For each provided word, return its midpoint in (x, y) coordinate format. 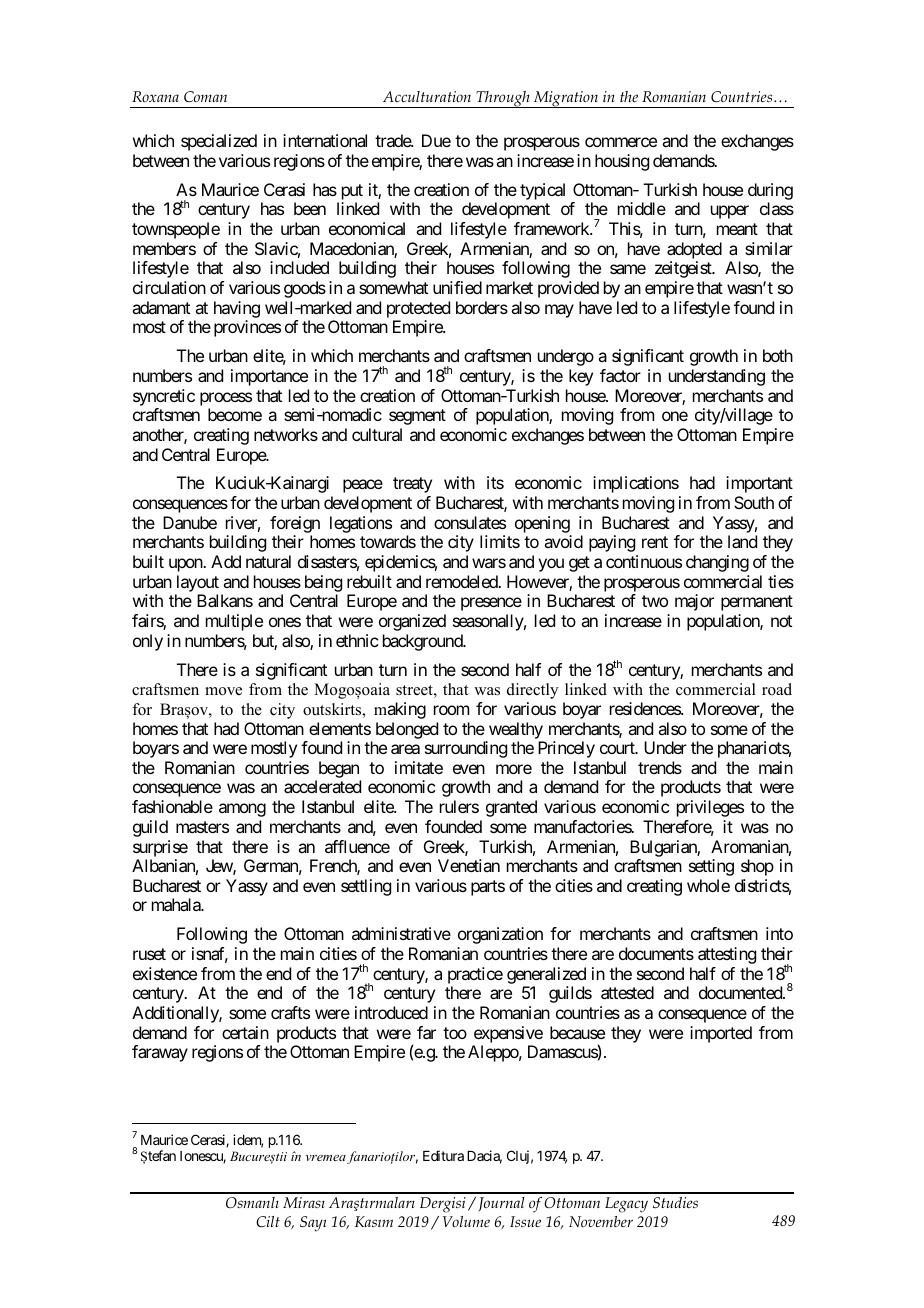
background (423, 642)
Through (503, 99)
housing (622, 162)
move (223, 691)
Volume (466, 1221)
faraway (160, 1053)
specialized (219, 142)
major (694, 602)
